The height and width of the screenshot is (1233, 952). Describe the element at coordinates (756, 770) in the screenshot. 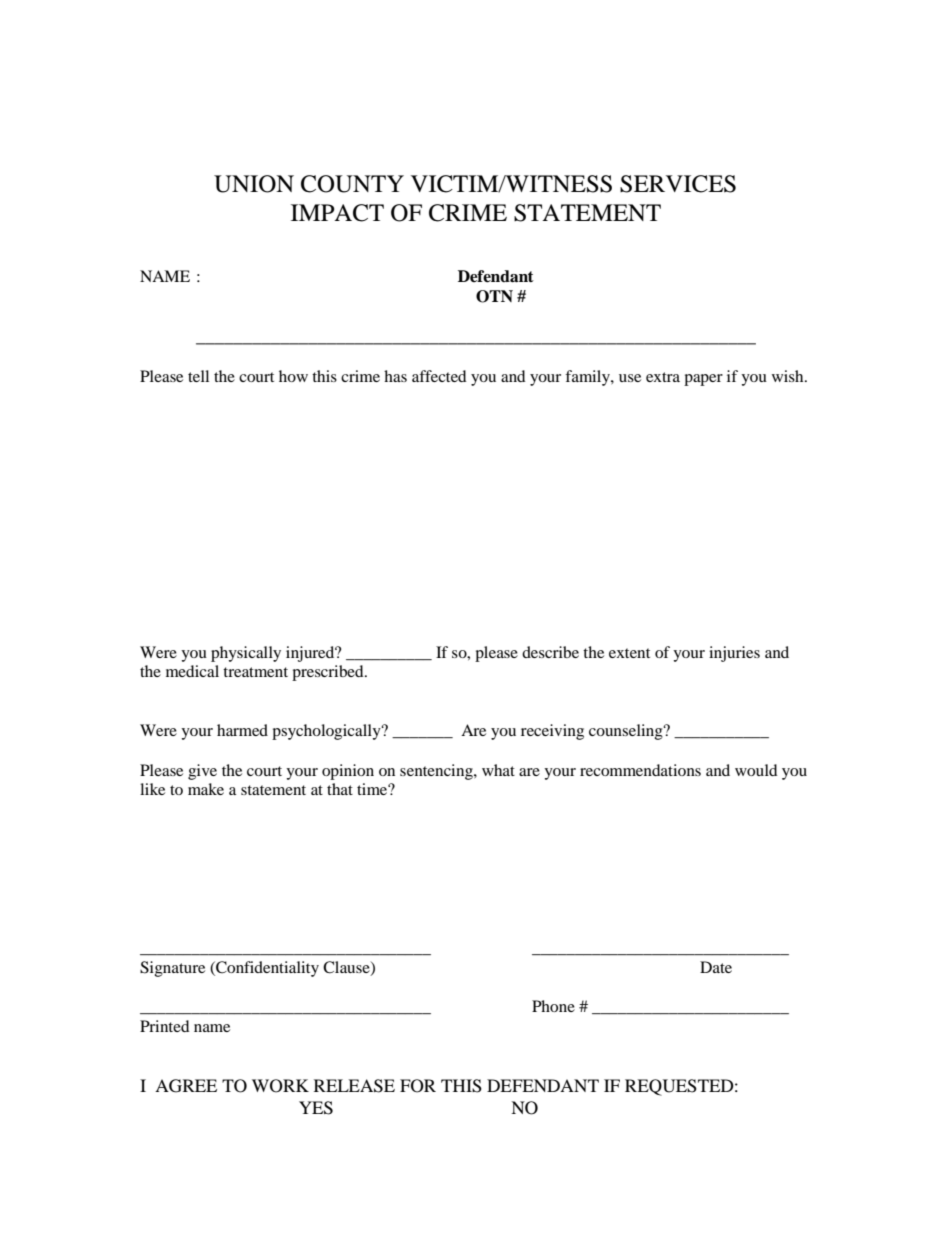

I see `would` at that location.
